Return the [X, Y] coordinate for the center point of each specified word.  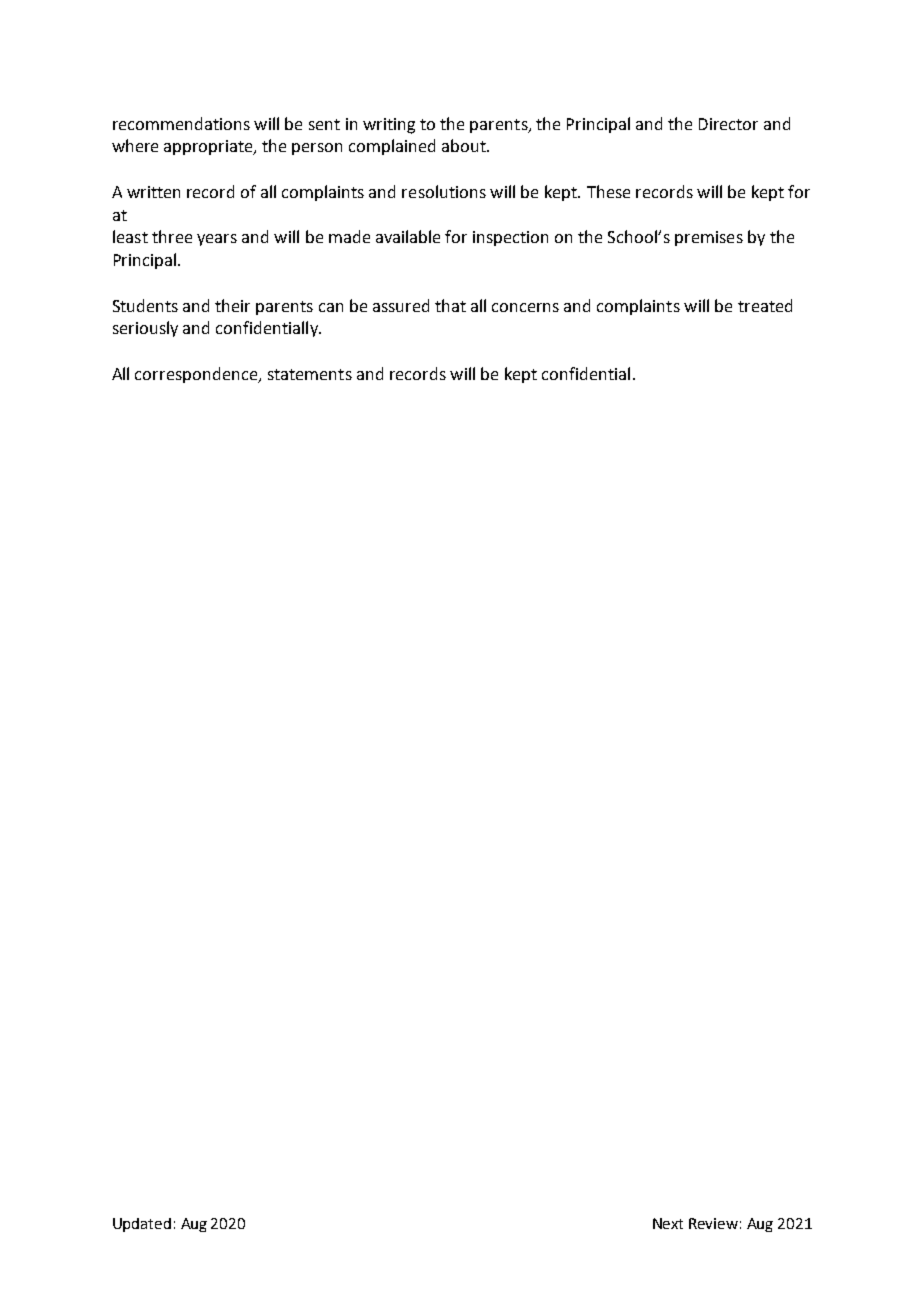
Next [668, 1223]
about [465, 145]
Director [728, 124]
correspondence [197, 375]
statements [310, 374]
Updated [142, 1225]
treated [765, 305]
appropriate [209, 147]
